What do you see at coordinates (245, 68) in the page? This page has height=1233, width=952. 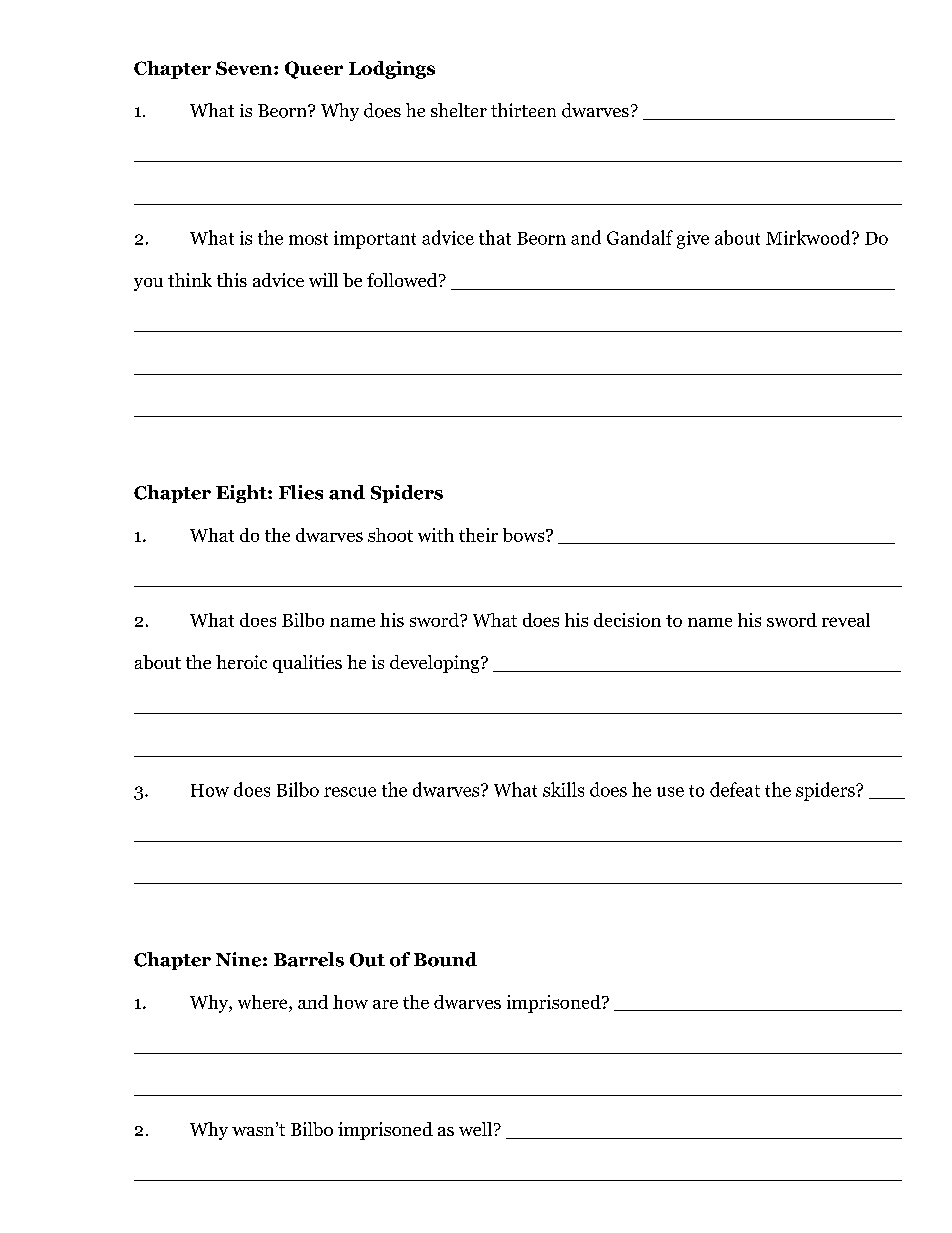 I see `Seven` at bounding box center [245, 68].
